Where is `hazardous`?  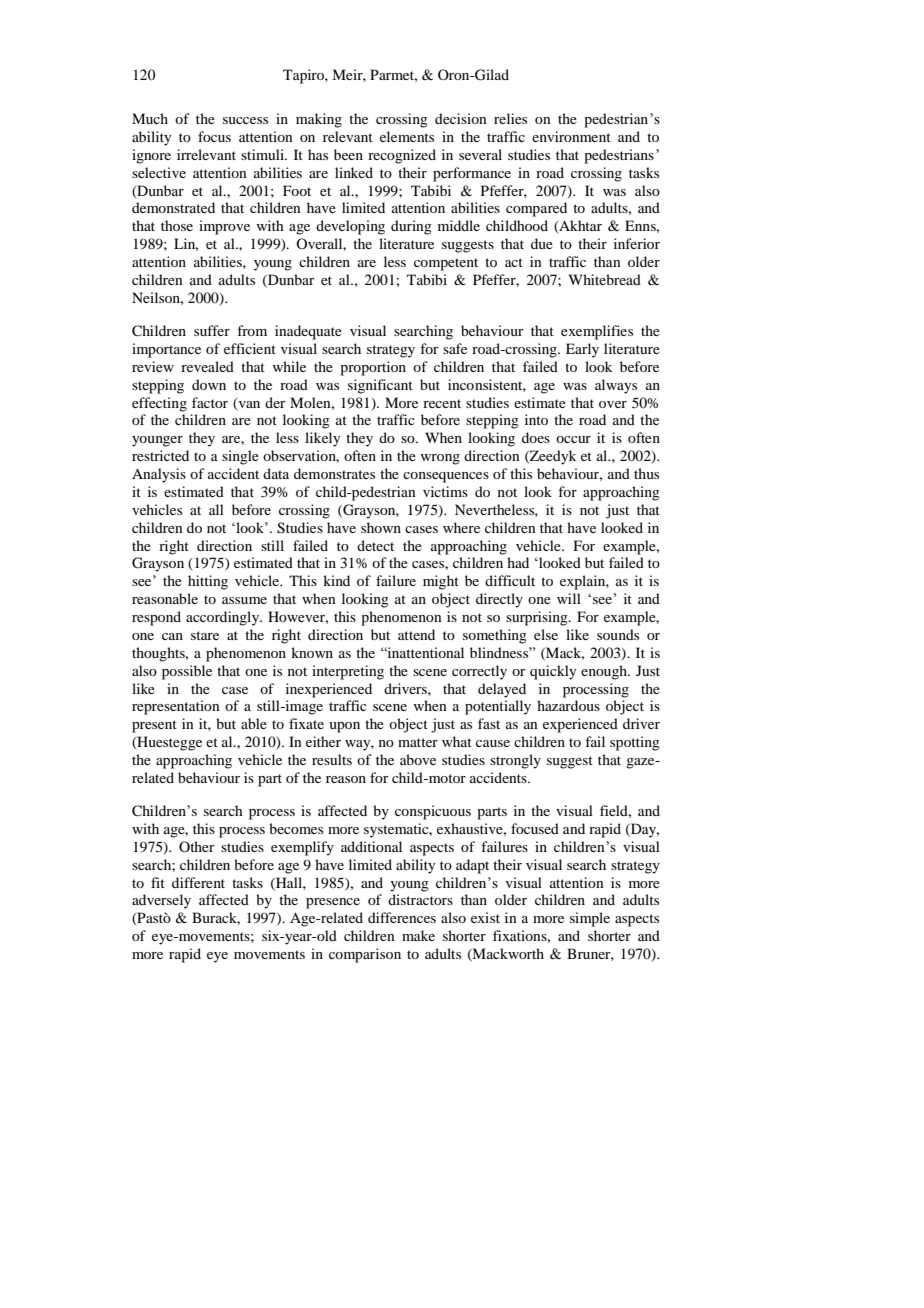 hazardous is located at coordinates (568, 705).
